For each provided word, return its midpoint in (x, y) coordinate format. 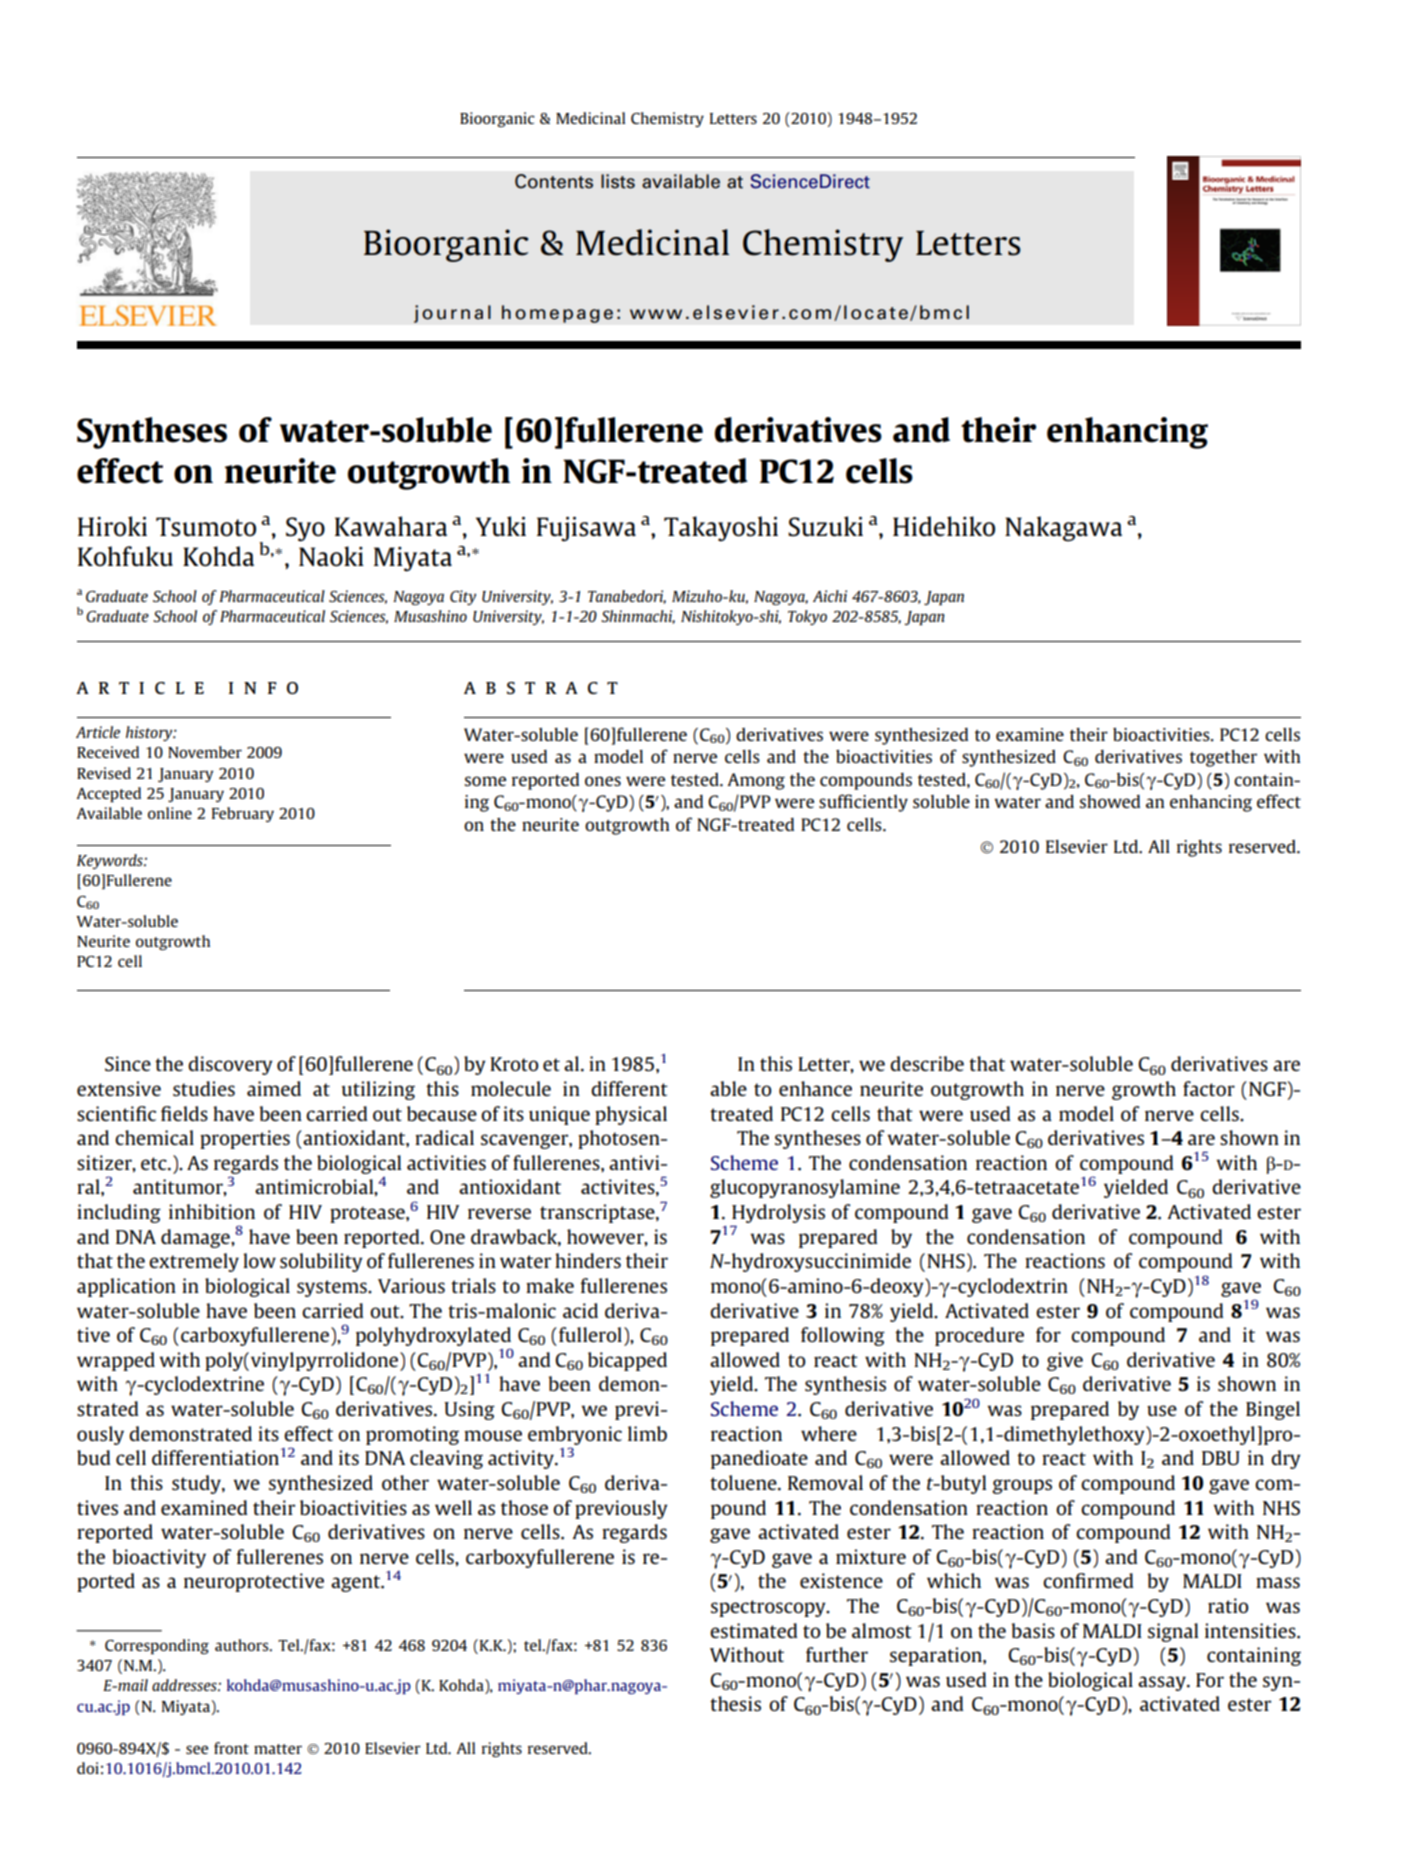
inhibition (212, 1211)
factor (1209, 1088)
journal (452, 314)
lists (618, 181)
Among (756, 781)
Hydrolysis (778, 1213)
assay (1163, 1683)
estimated (754, 1630)
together (1223, 758)
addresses (185, 1685)
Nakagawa (1063, 529)
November (205, 752)
